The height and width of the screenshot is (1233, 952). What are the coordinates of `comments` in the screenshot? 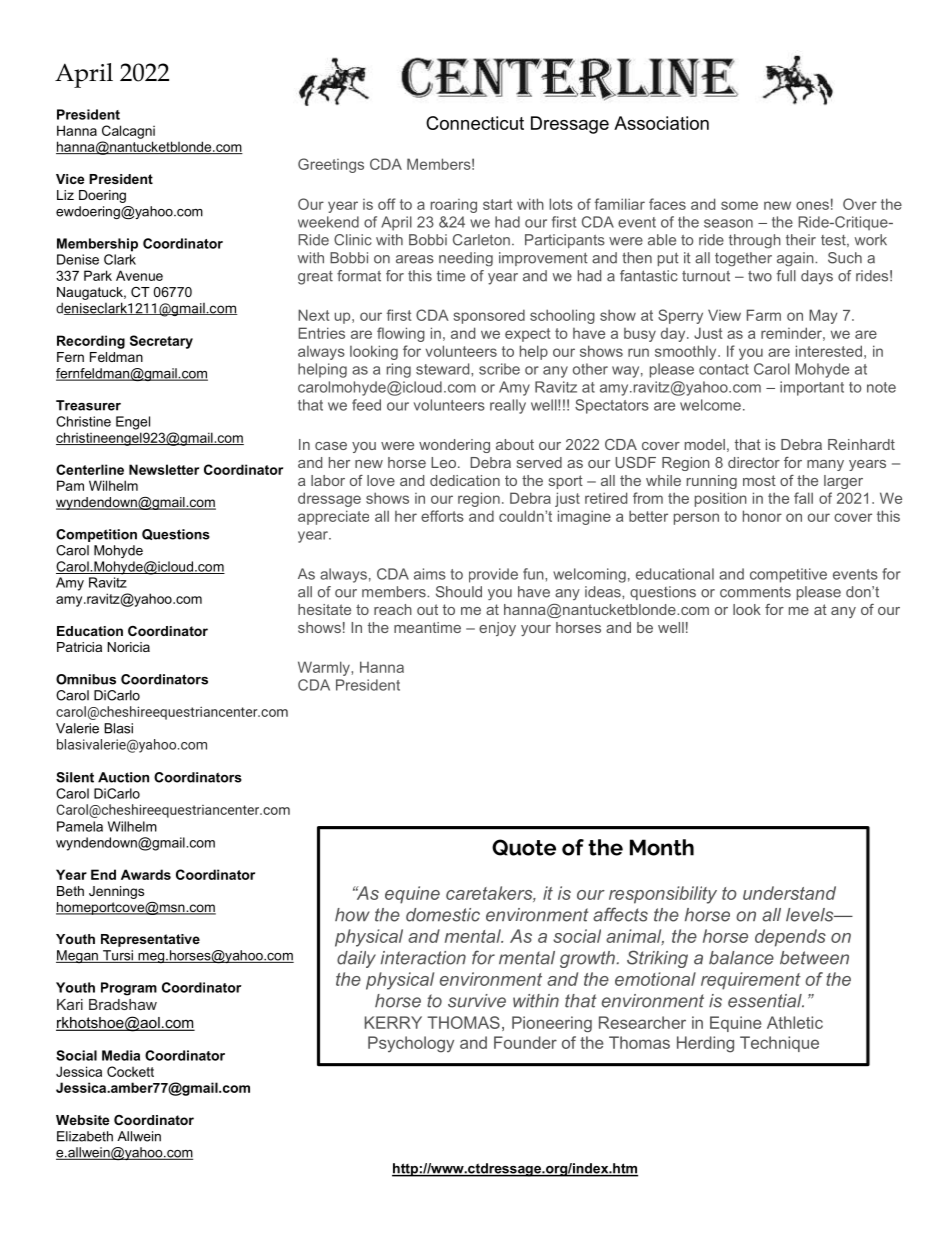 It's located at (755, 592).
